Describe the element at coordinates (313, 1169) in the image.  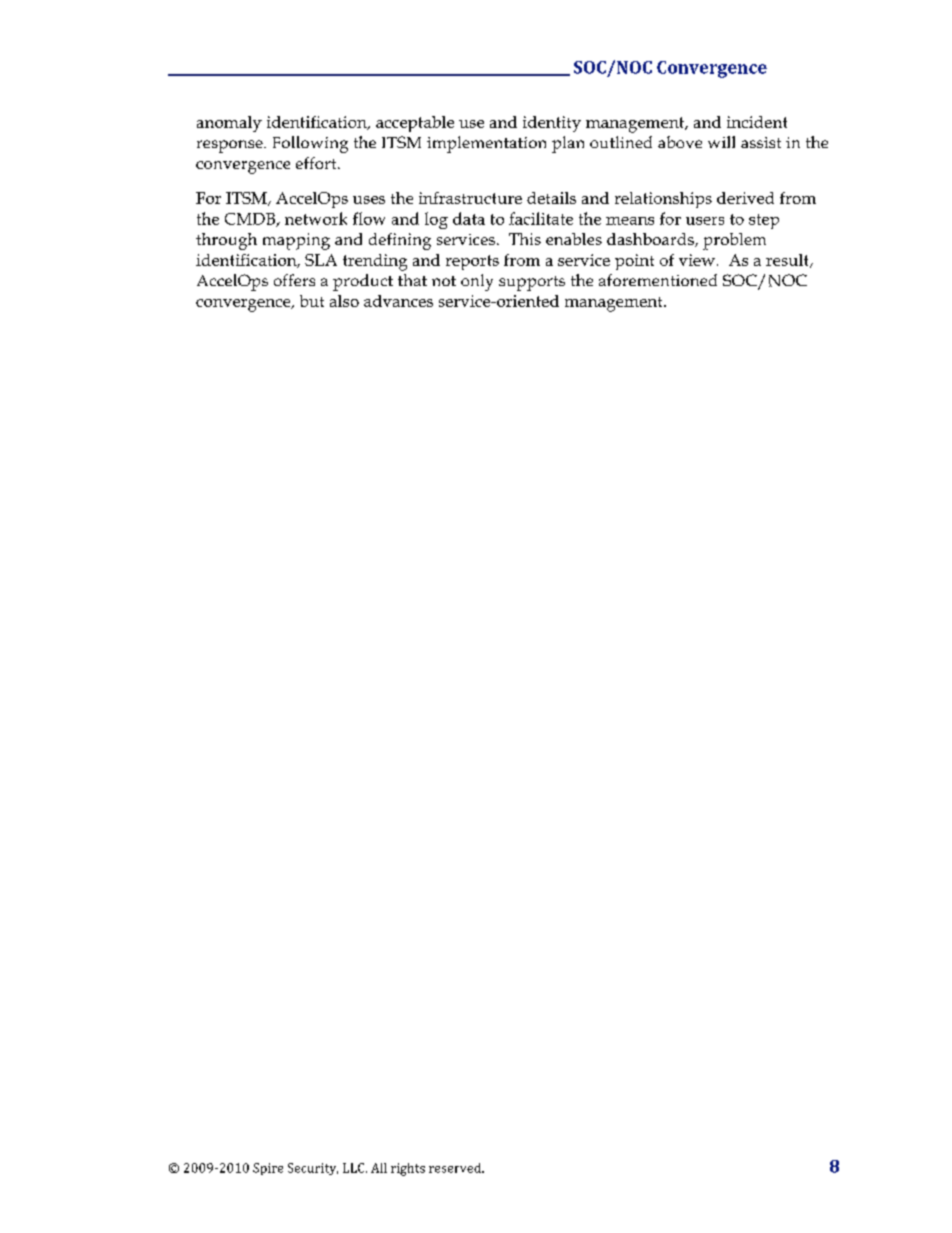
I see `Security` at that location.
